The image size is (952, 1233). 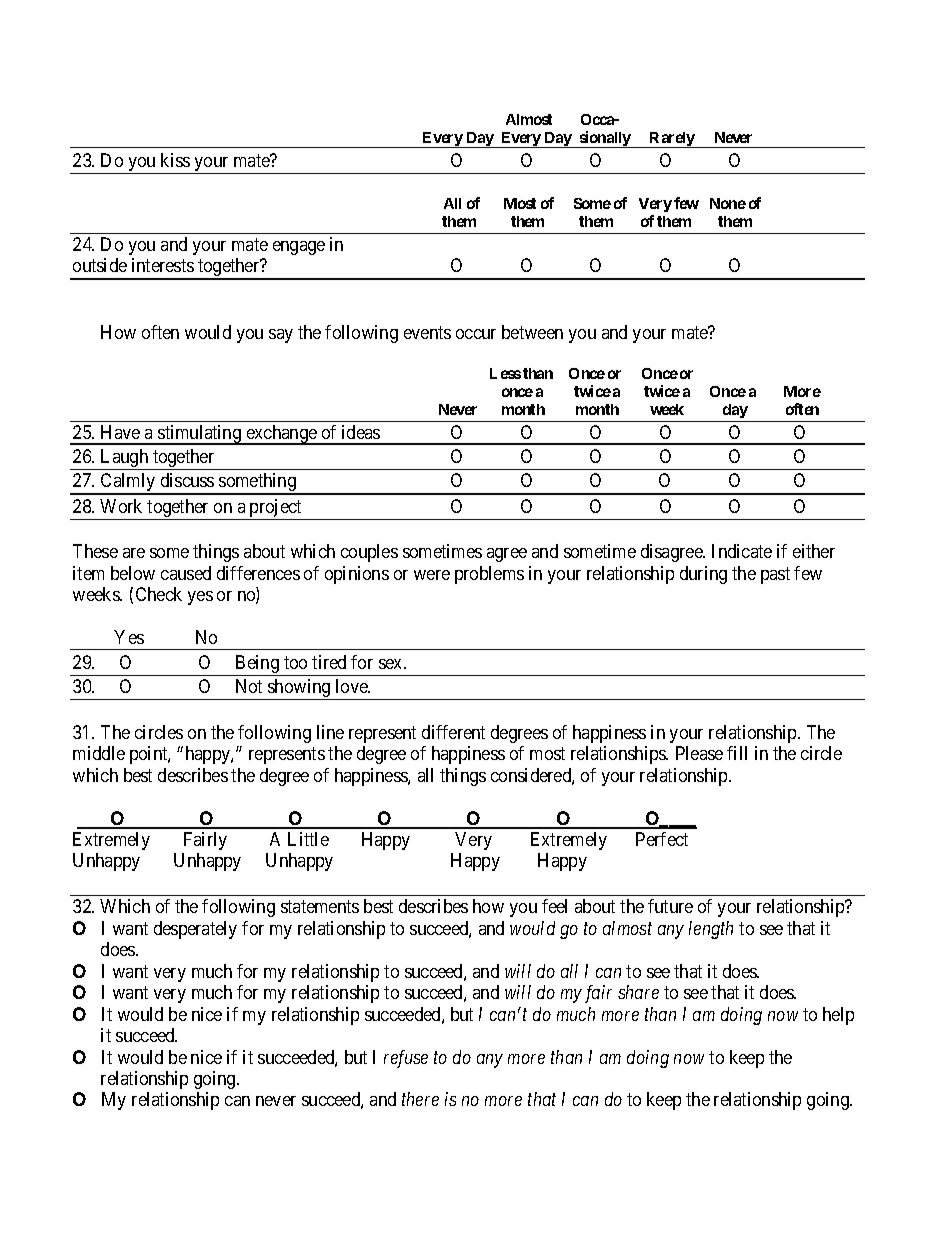 What do you see at coordinates (299, 248) in the document?
I see `engage` at bounding box center [299, 248].
